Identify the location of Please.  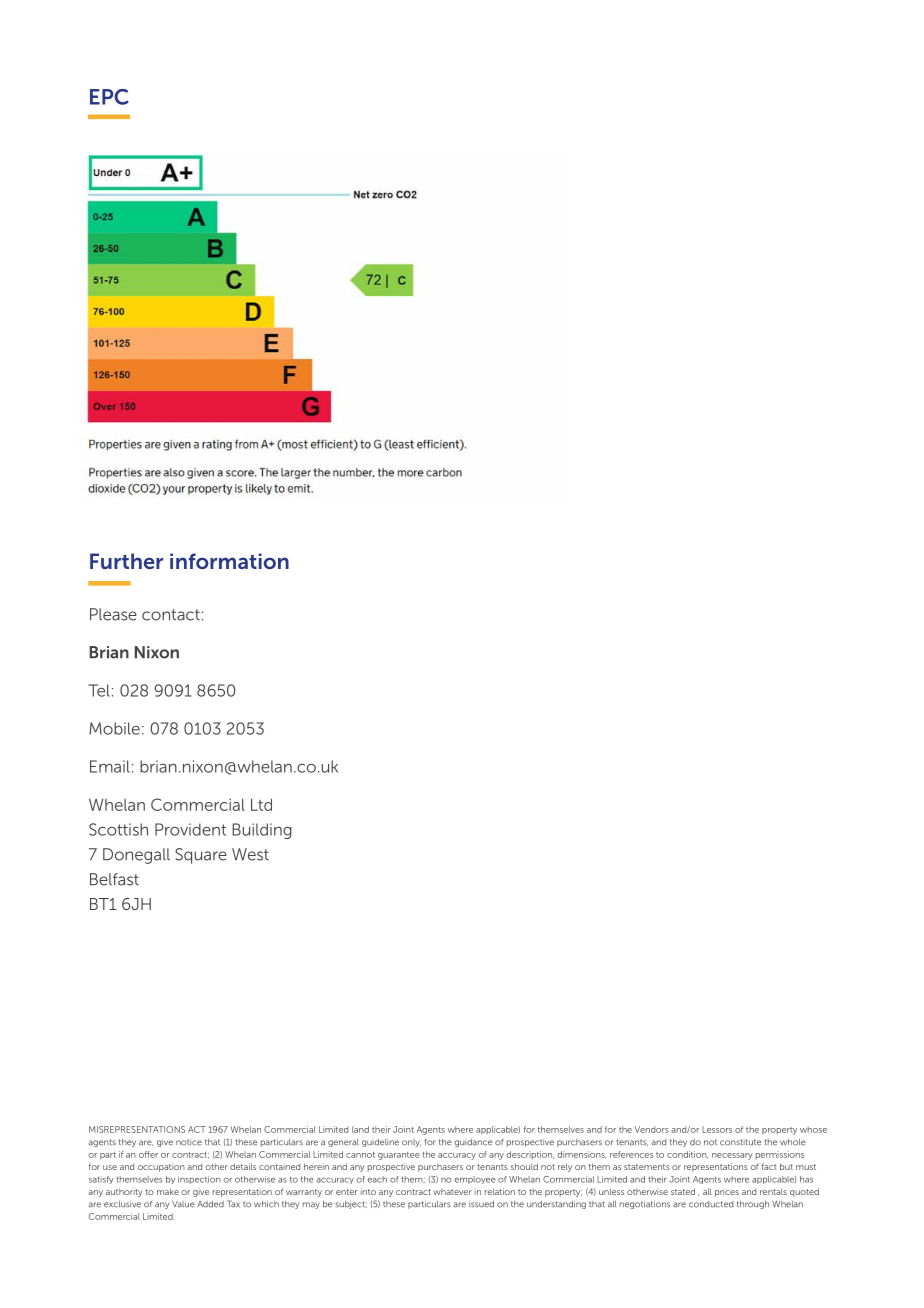
(113, 614).
